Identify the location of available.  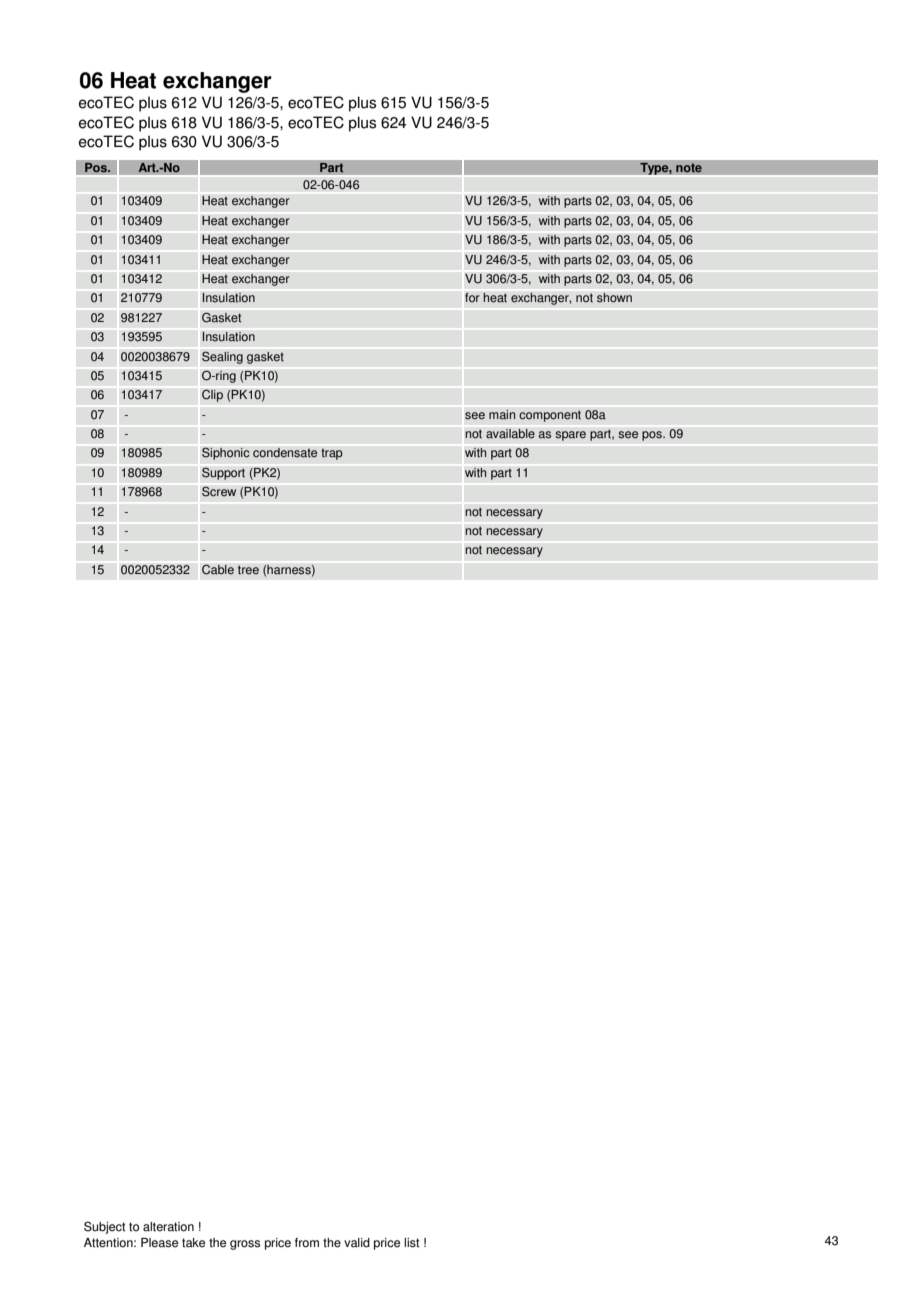
(510, 434).
